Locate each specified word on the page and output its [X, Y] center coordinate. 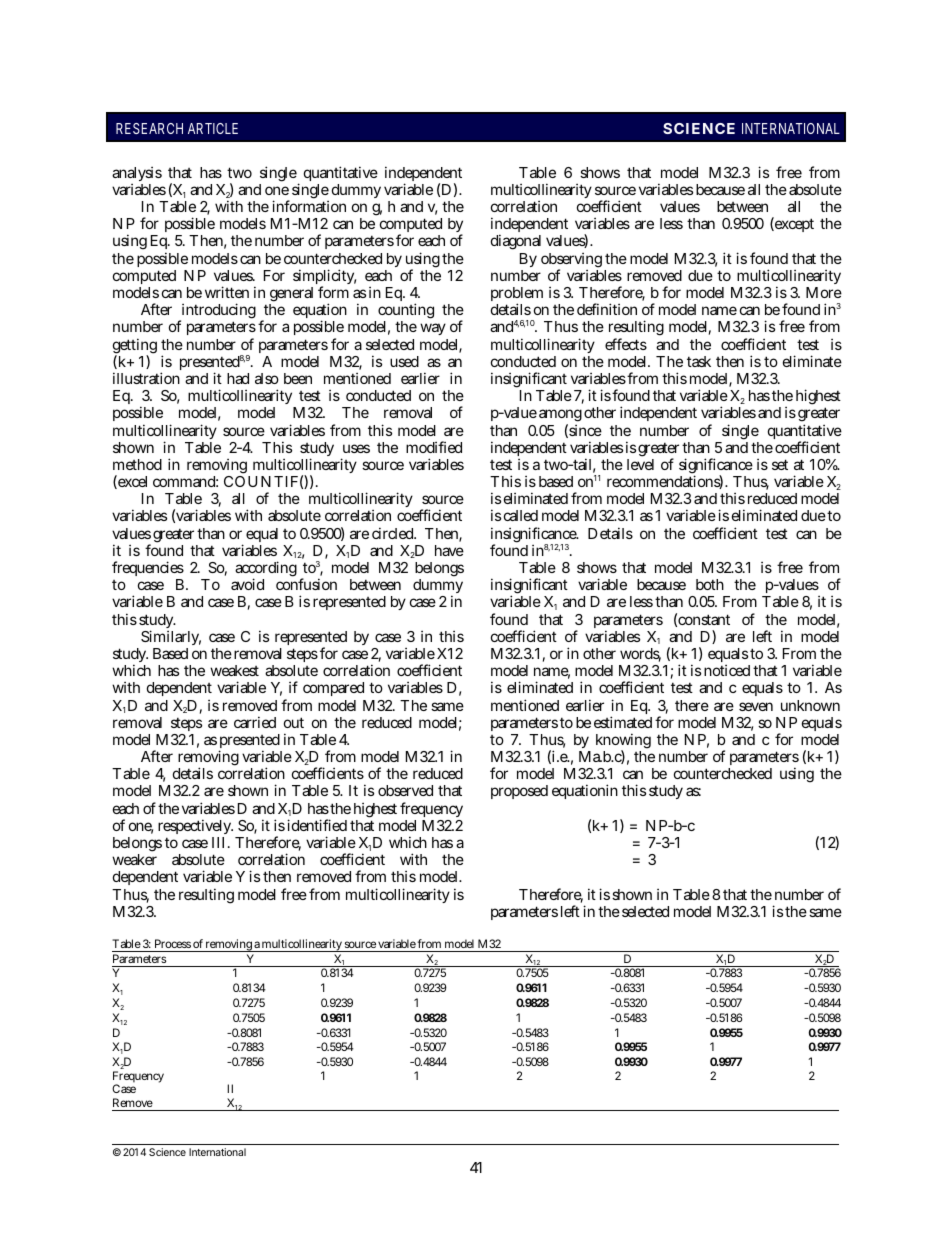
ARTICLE [213, 128]
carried [255, 722]
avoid [247, 584]
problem [517, 296]
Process [173, 943]
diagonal [516, 242]
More [824, 292]
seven [756, 706]
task [699, 361]
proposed [519, 792]
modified [434, 447]
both [710, 584]
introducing [217, 312]
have [449, 550]
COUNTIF [261, 481]
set [780, 464]
